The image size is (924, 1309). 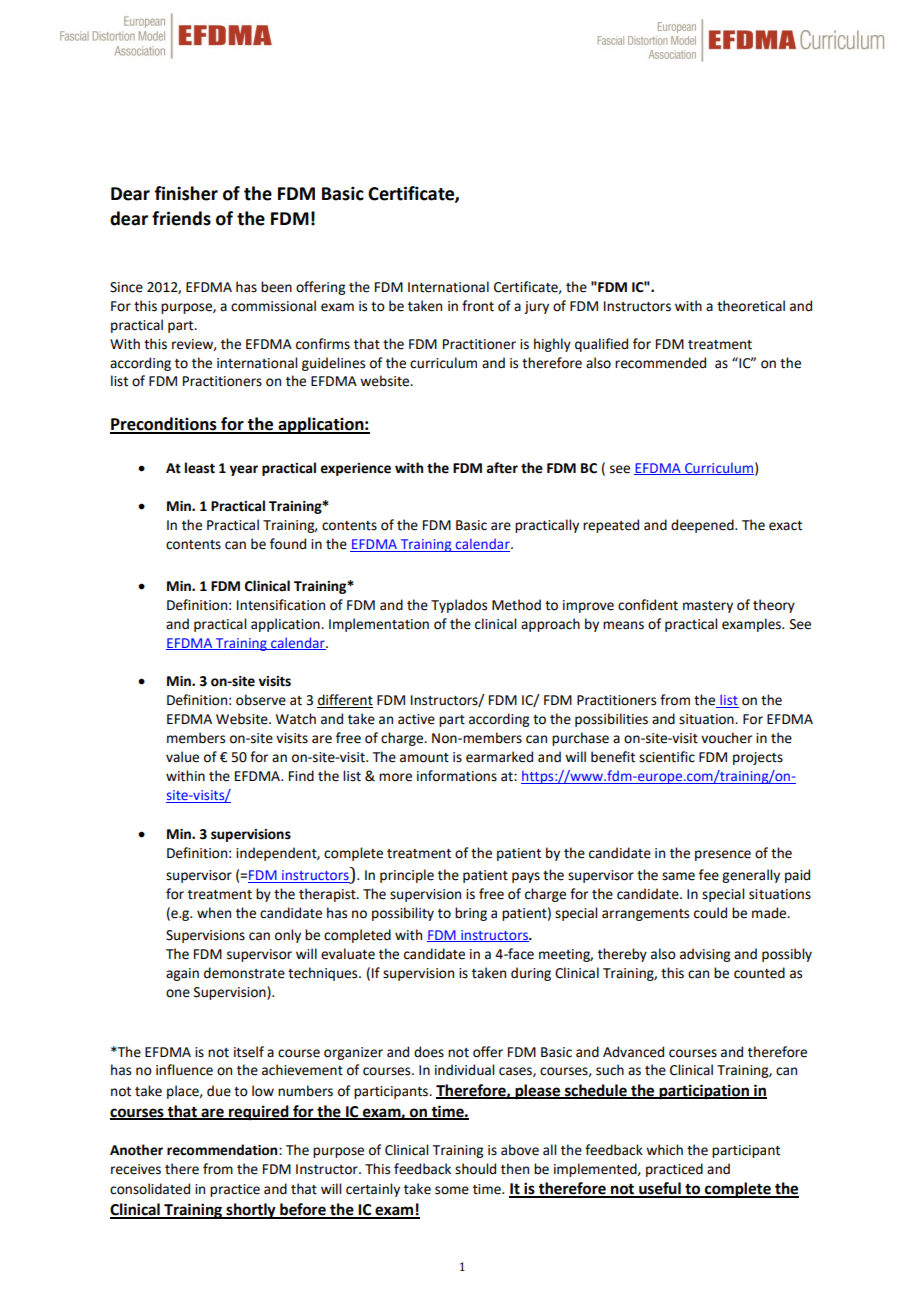 I want to click on after, so click(x=502, y=468).
